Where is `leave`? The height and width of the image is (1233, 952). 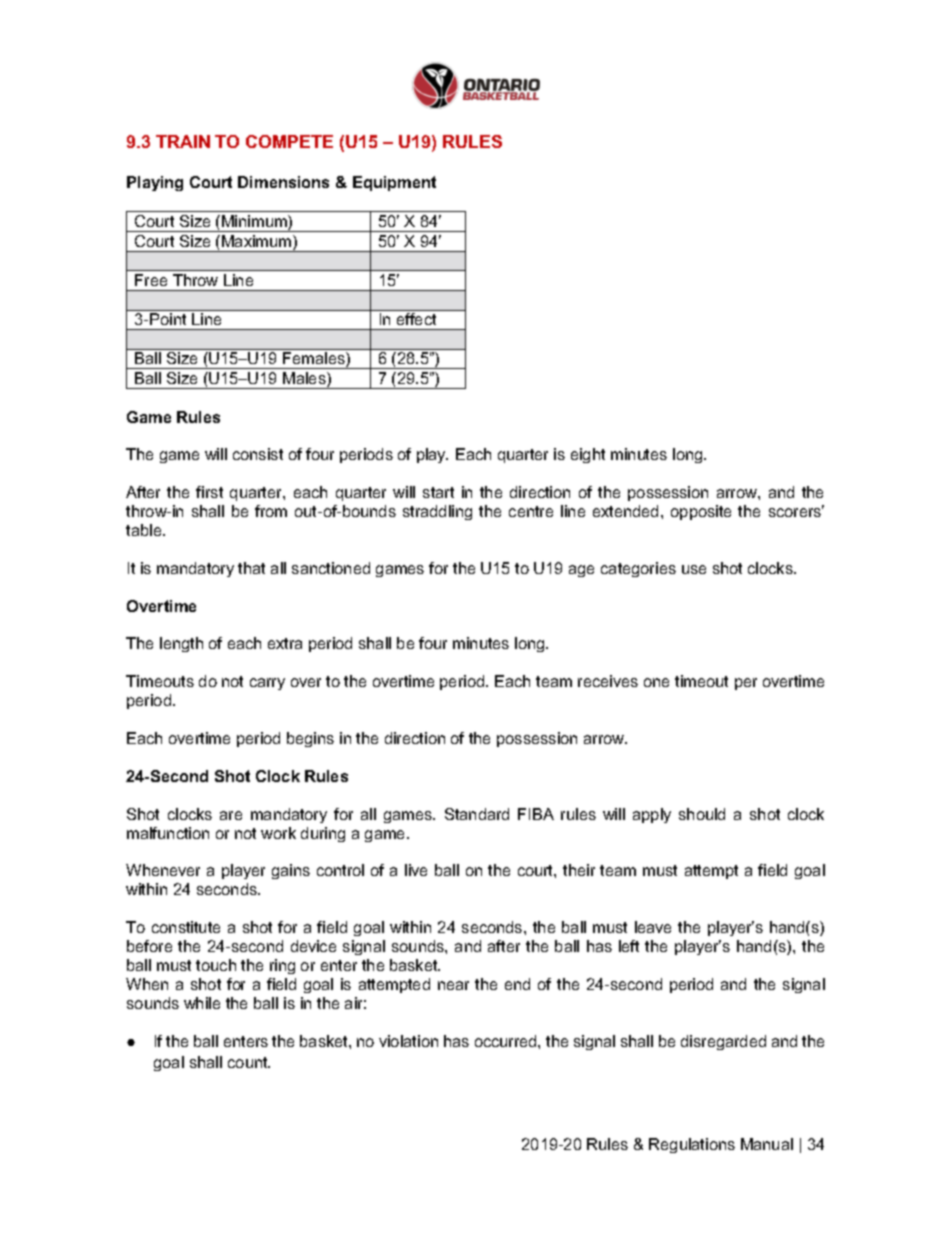
leave is located at coordinates (653, 927).
